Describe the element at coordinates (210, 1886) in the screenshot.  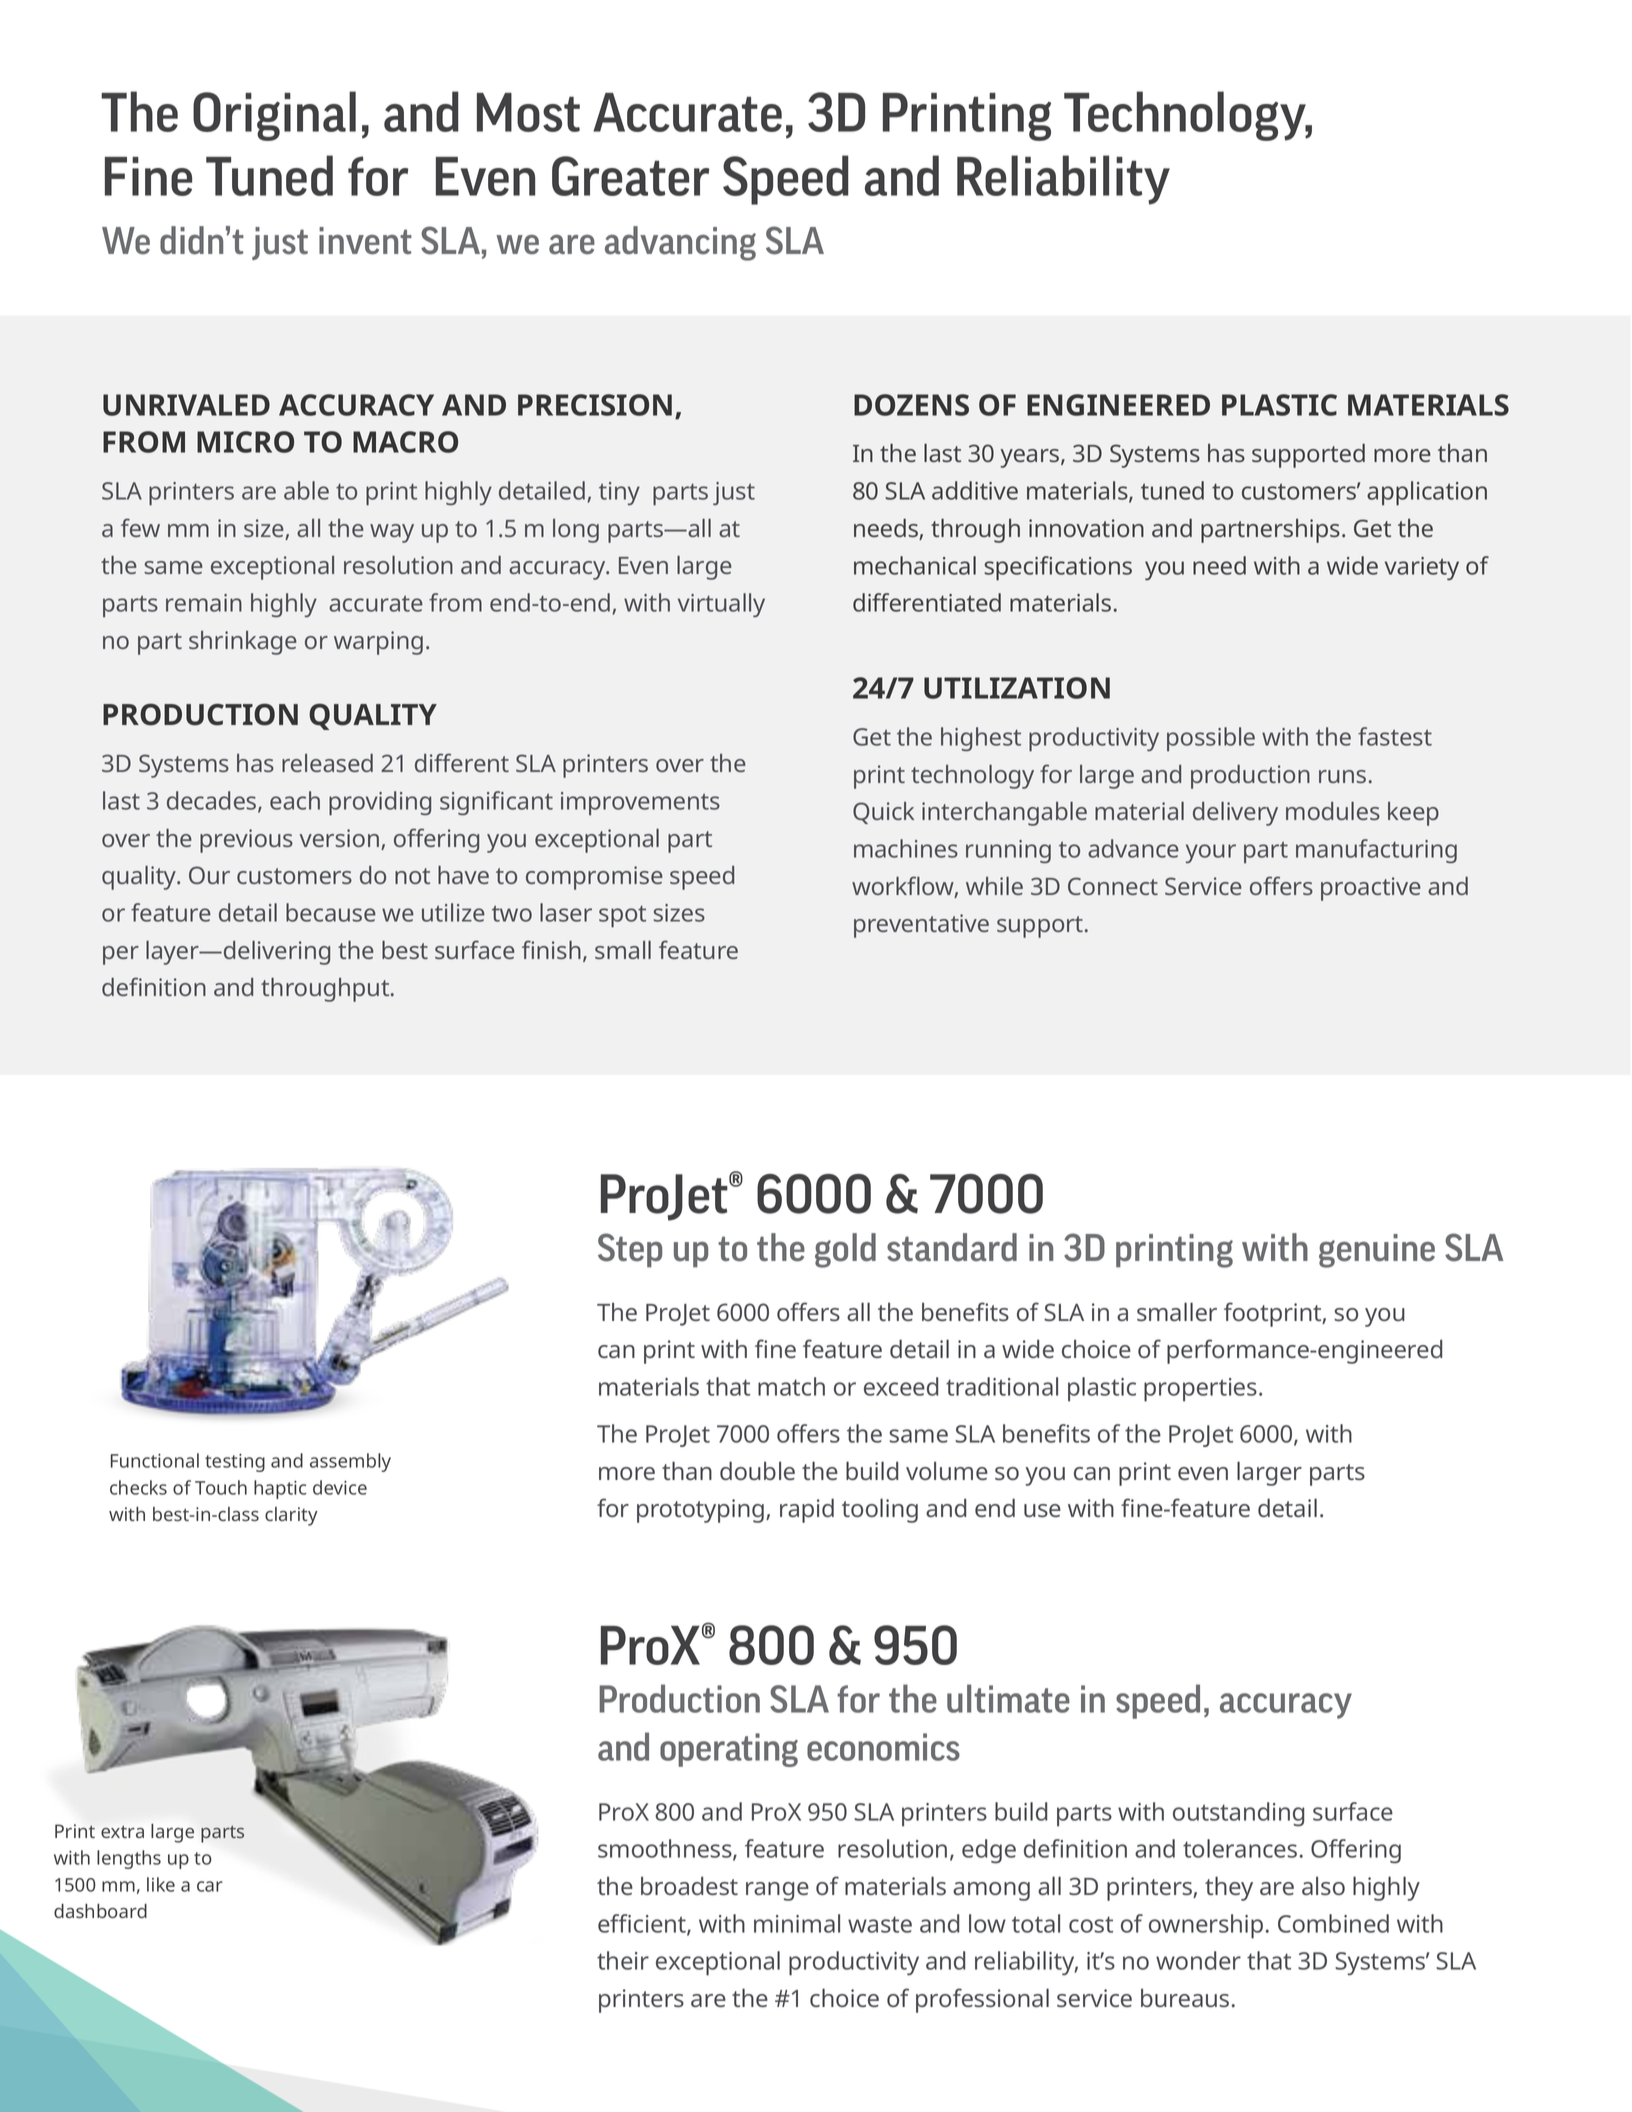
I see `car` at that location.
